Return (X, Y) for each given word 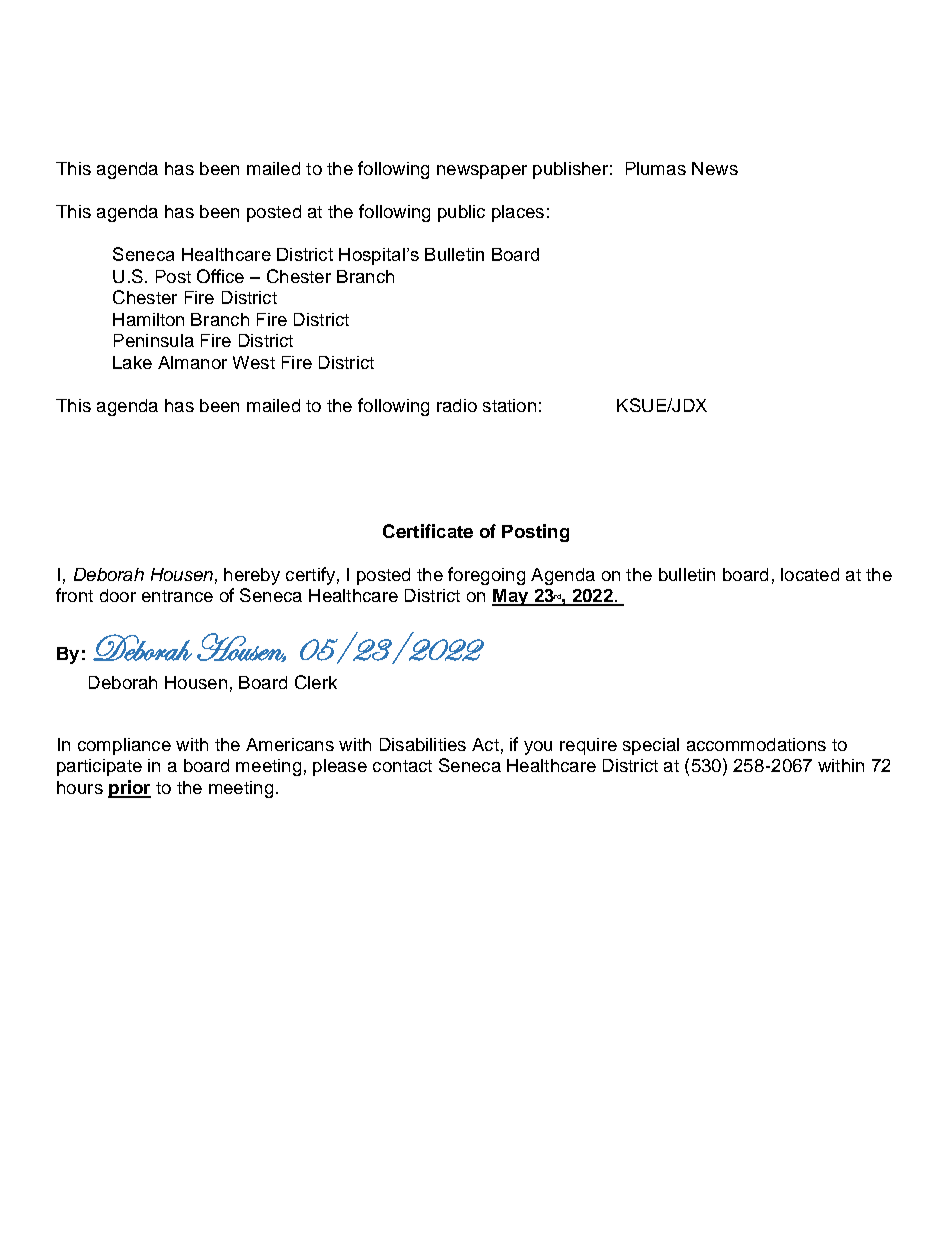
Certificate (428, 531)
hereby (252, 576)
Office (220, 276)
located (810, 574)
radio (457, 405)
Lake (132, 362)
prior (129, 789)
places (518, 213)
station (509, 405)
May (511, 597)
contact (402, 766)
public (461, 213)
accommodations (756, 744)
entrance (177, 596)
